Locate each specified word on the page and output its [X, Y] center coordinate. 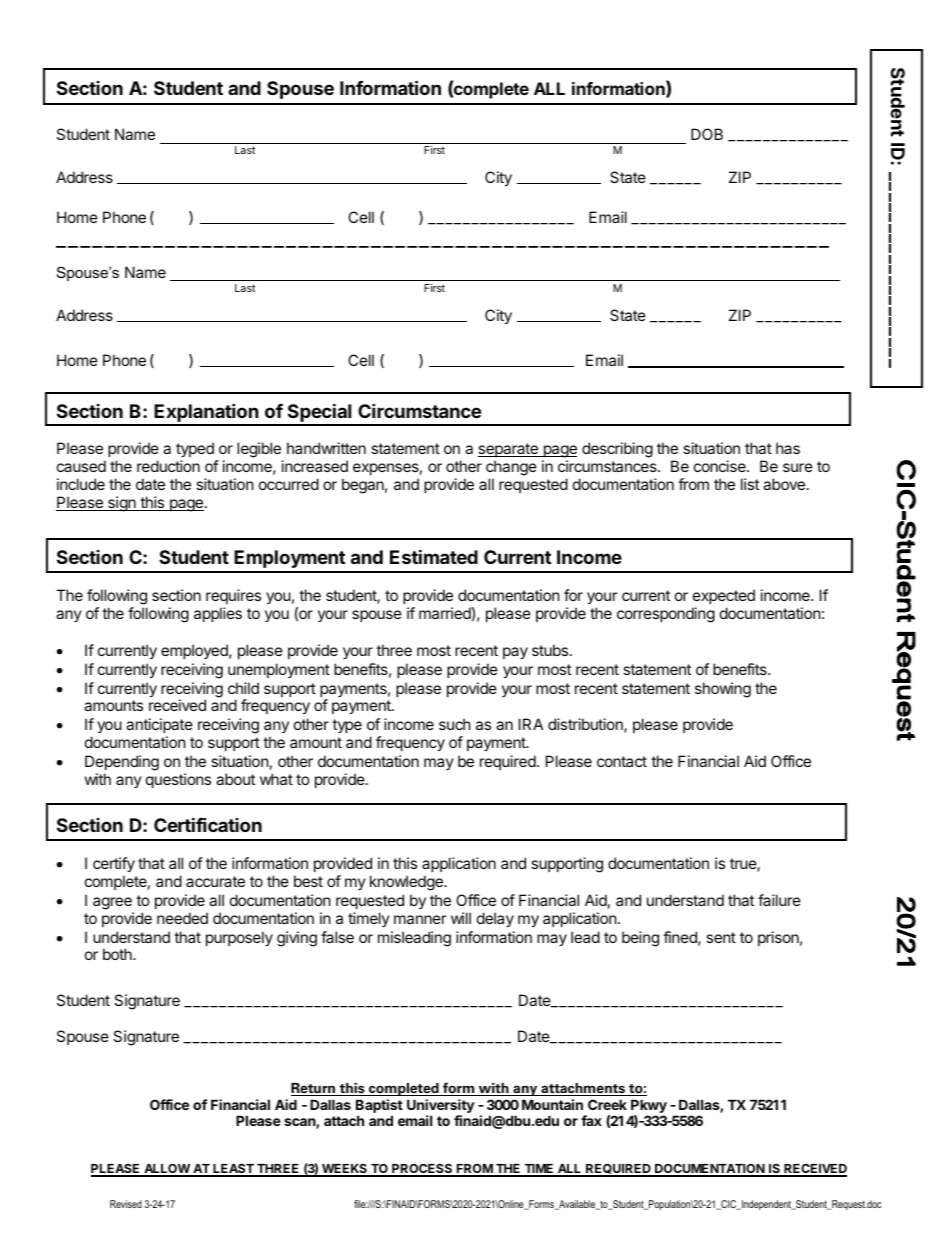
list [750, 484]
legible [259, 450]
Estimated [434, 556]
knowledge [407, 883]
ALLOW [167, 1170]
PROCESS [422, 1170]
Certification [208, 824]
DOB [707, 134]
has [788, 448]
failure [779, 900]
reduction [168, 466]
